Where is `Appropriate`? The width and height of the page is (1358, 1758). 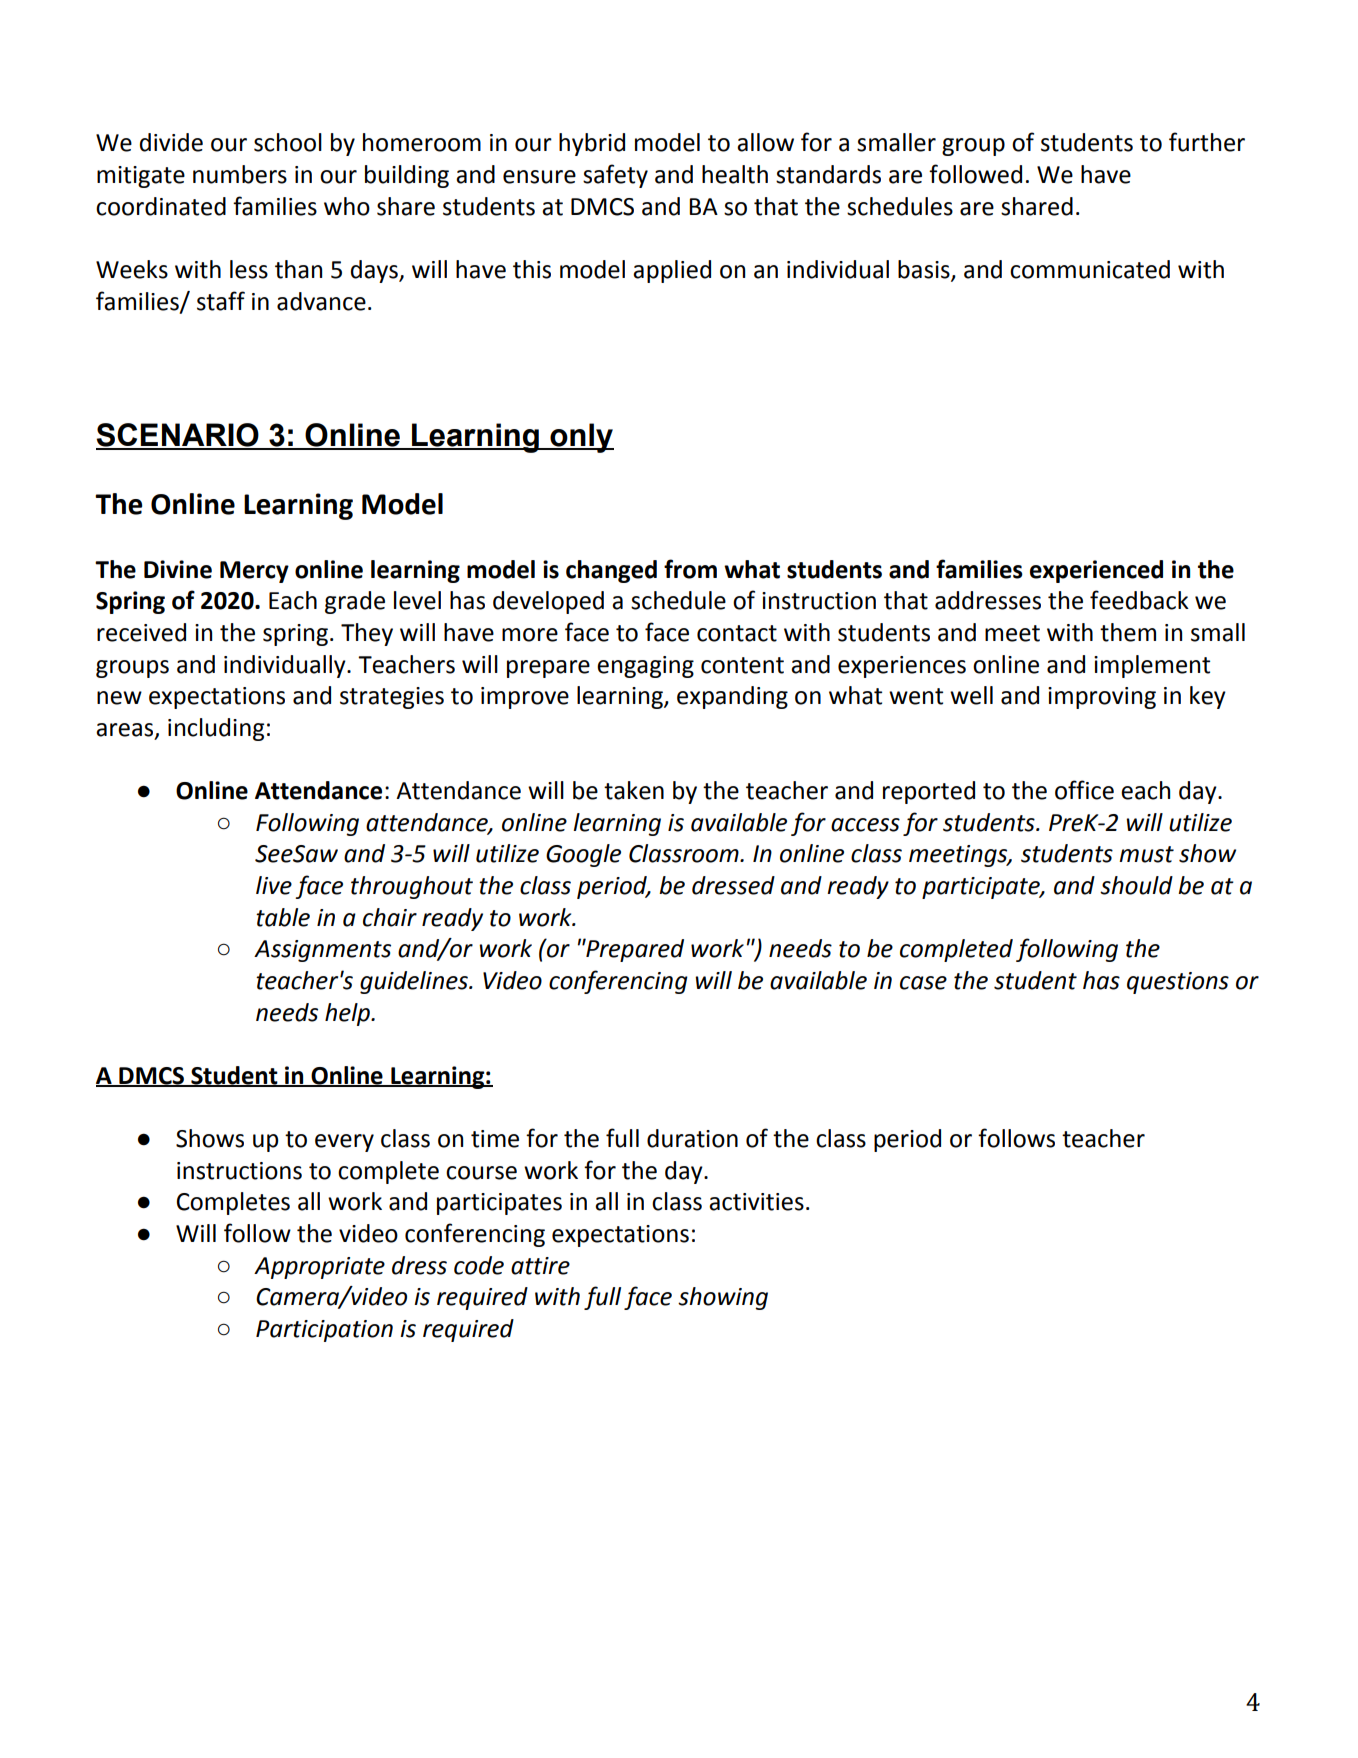 Appropriate is located at coordinates (319, 1268).
